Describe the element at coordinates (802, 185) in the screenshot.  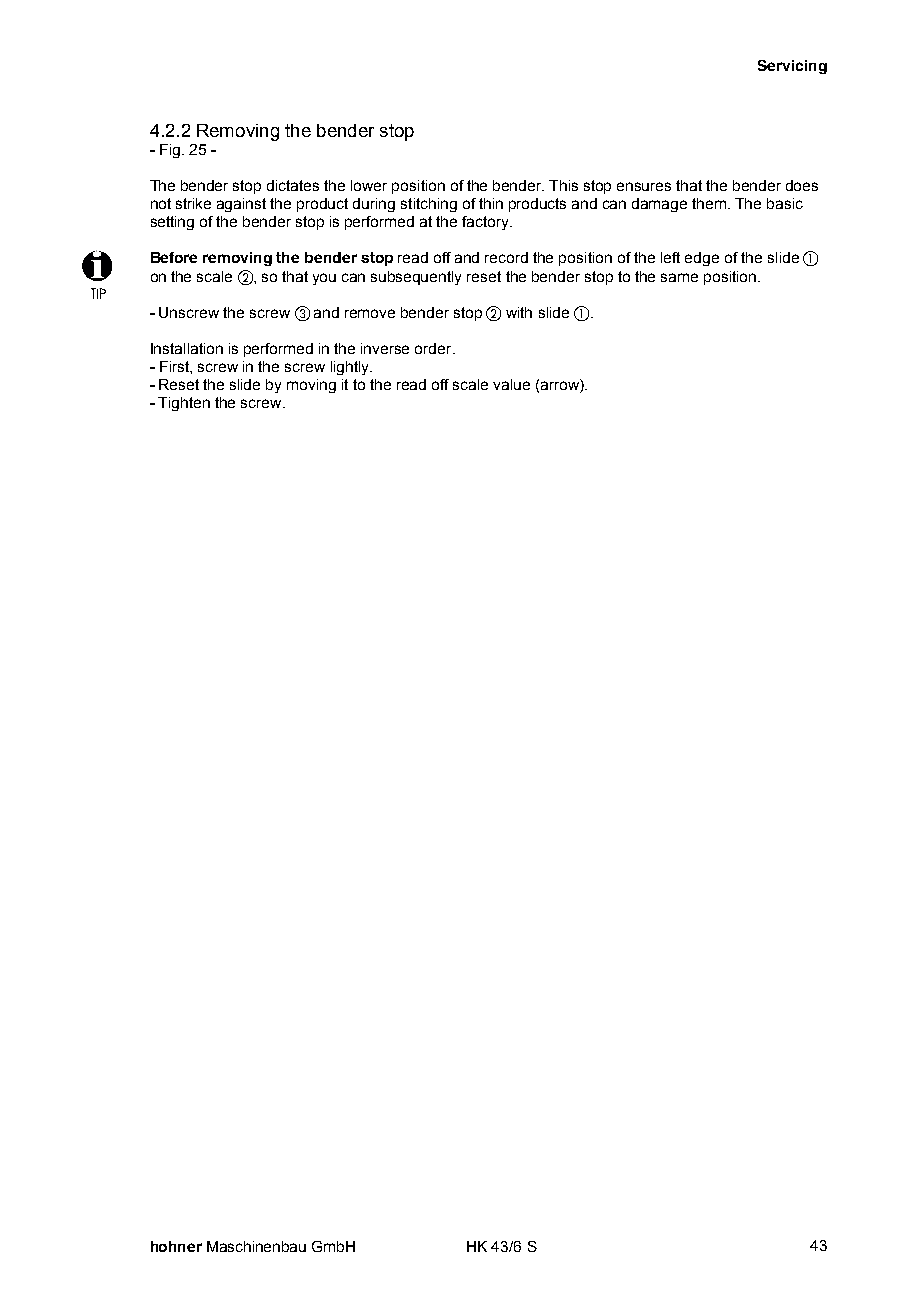
I see `does` at that location.
